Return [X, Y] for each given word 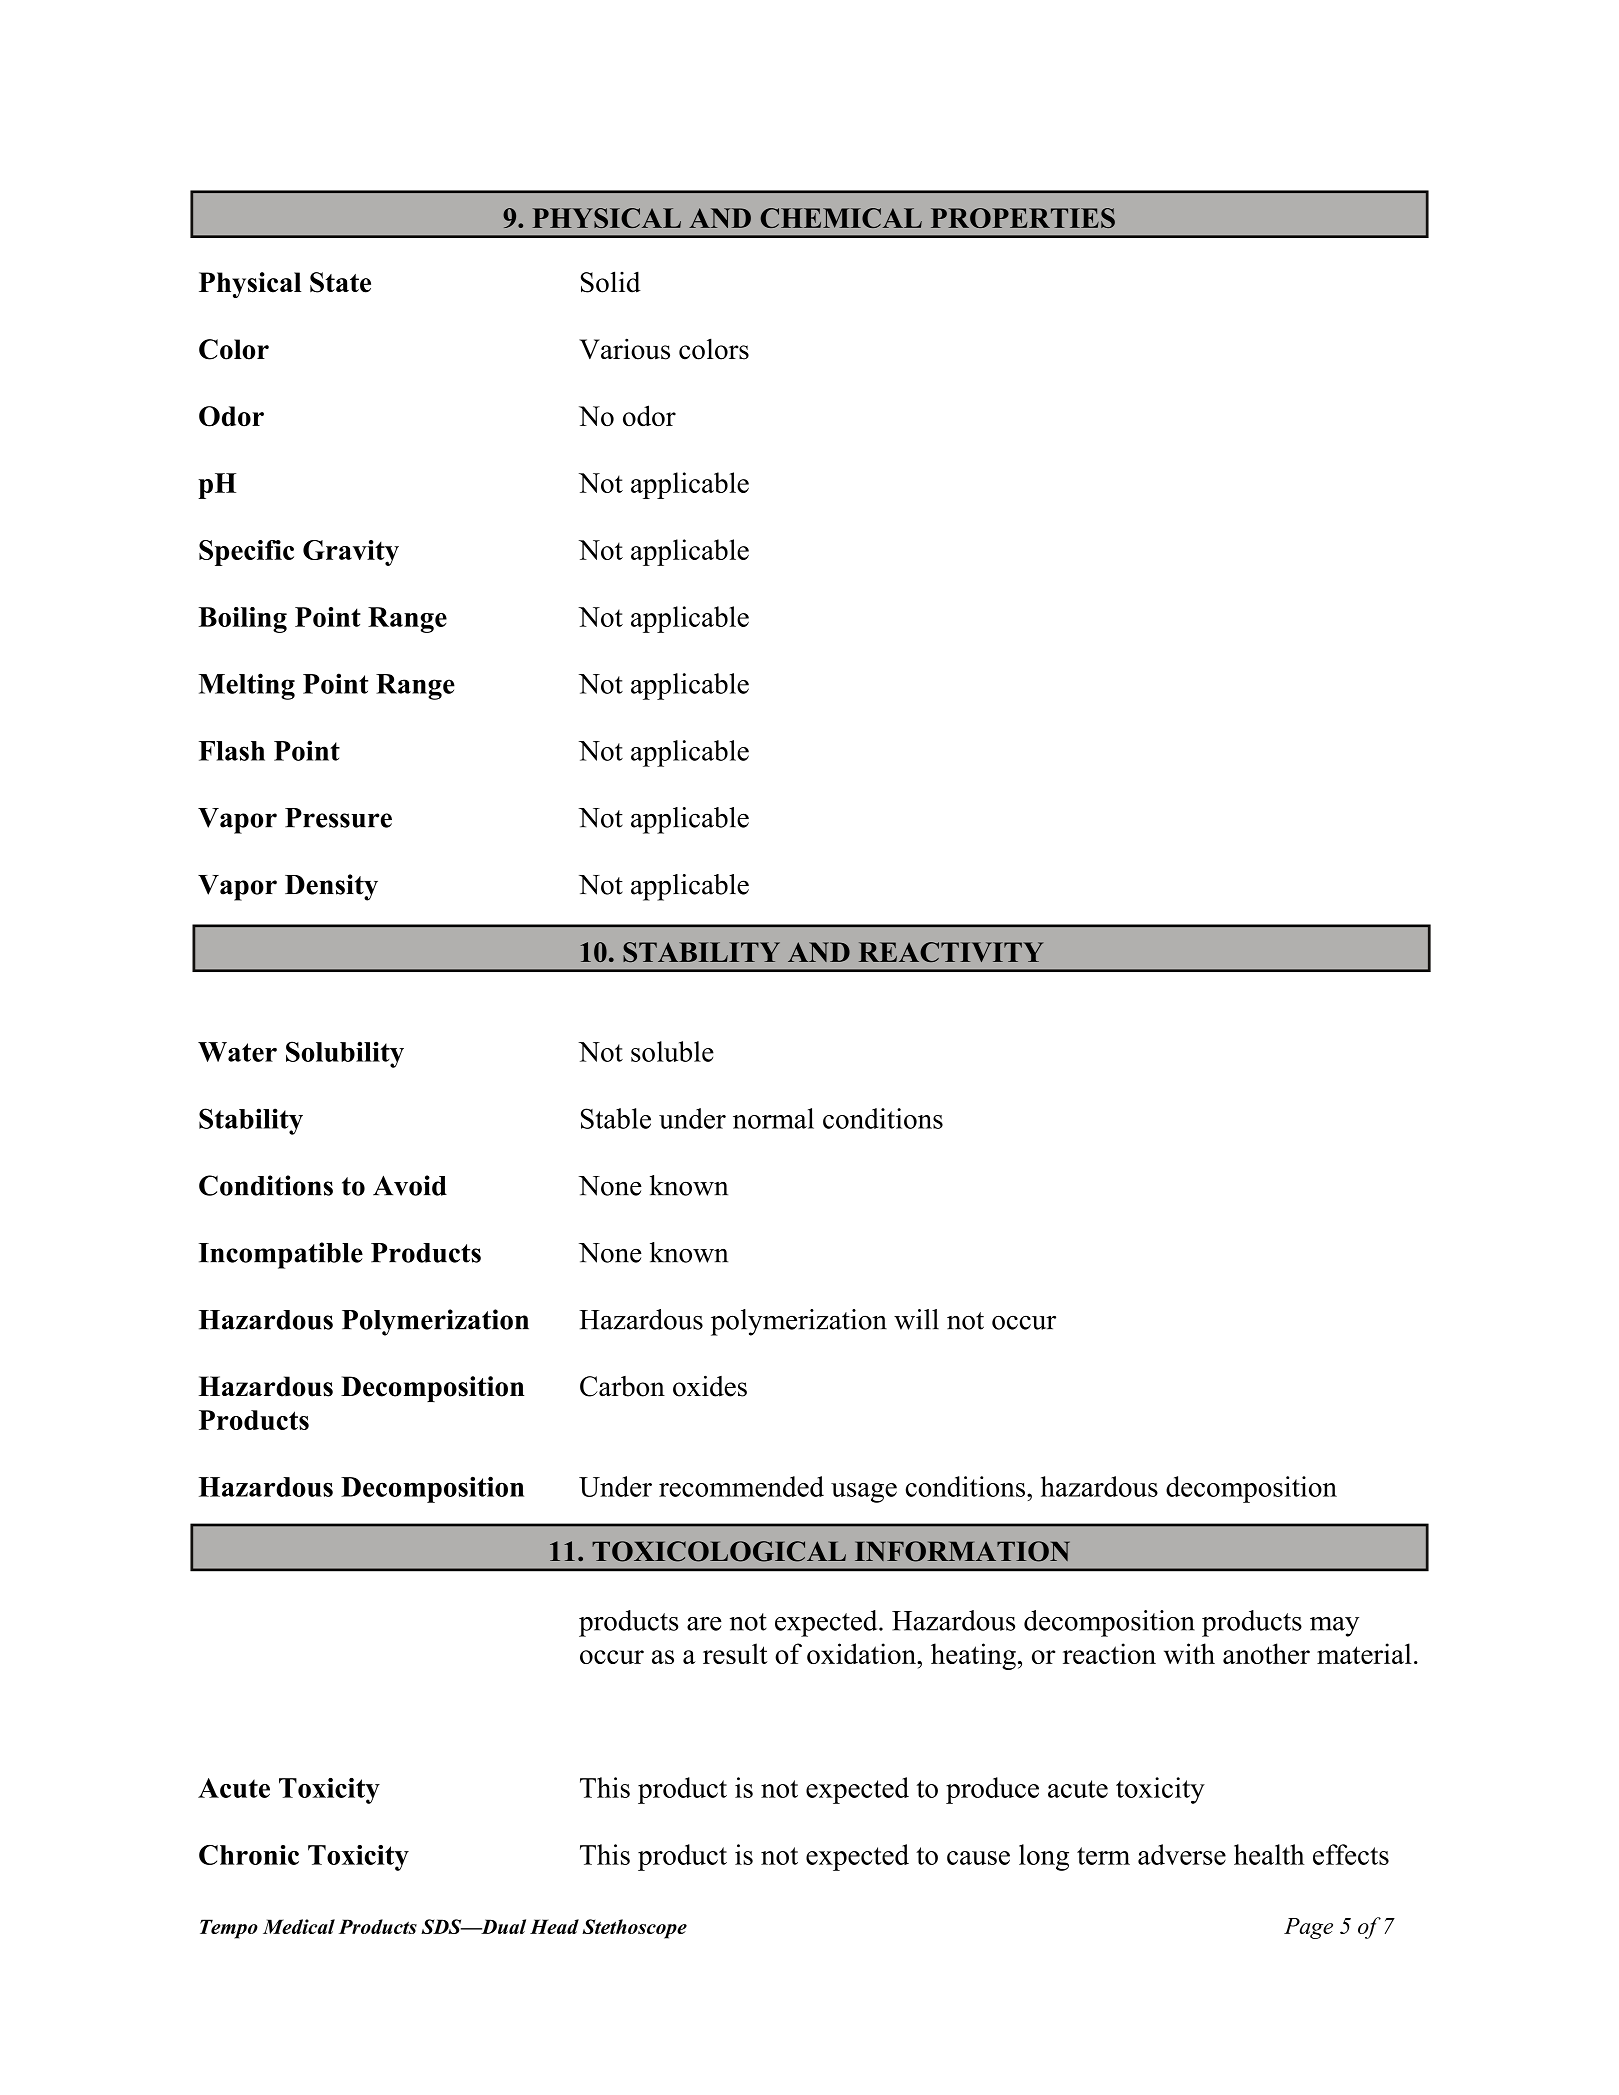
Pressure [338, 818]
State [340, 282]
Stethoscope [634, 1929]
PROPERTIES [1023, 218]
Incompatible [281, 1255]
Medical [299, 1926]
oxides [710, 1386]
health [1269, 1854]
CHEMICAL [841, 218]
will [916, 1319]
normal [773, 1118]
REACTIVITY [951, 952]
